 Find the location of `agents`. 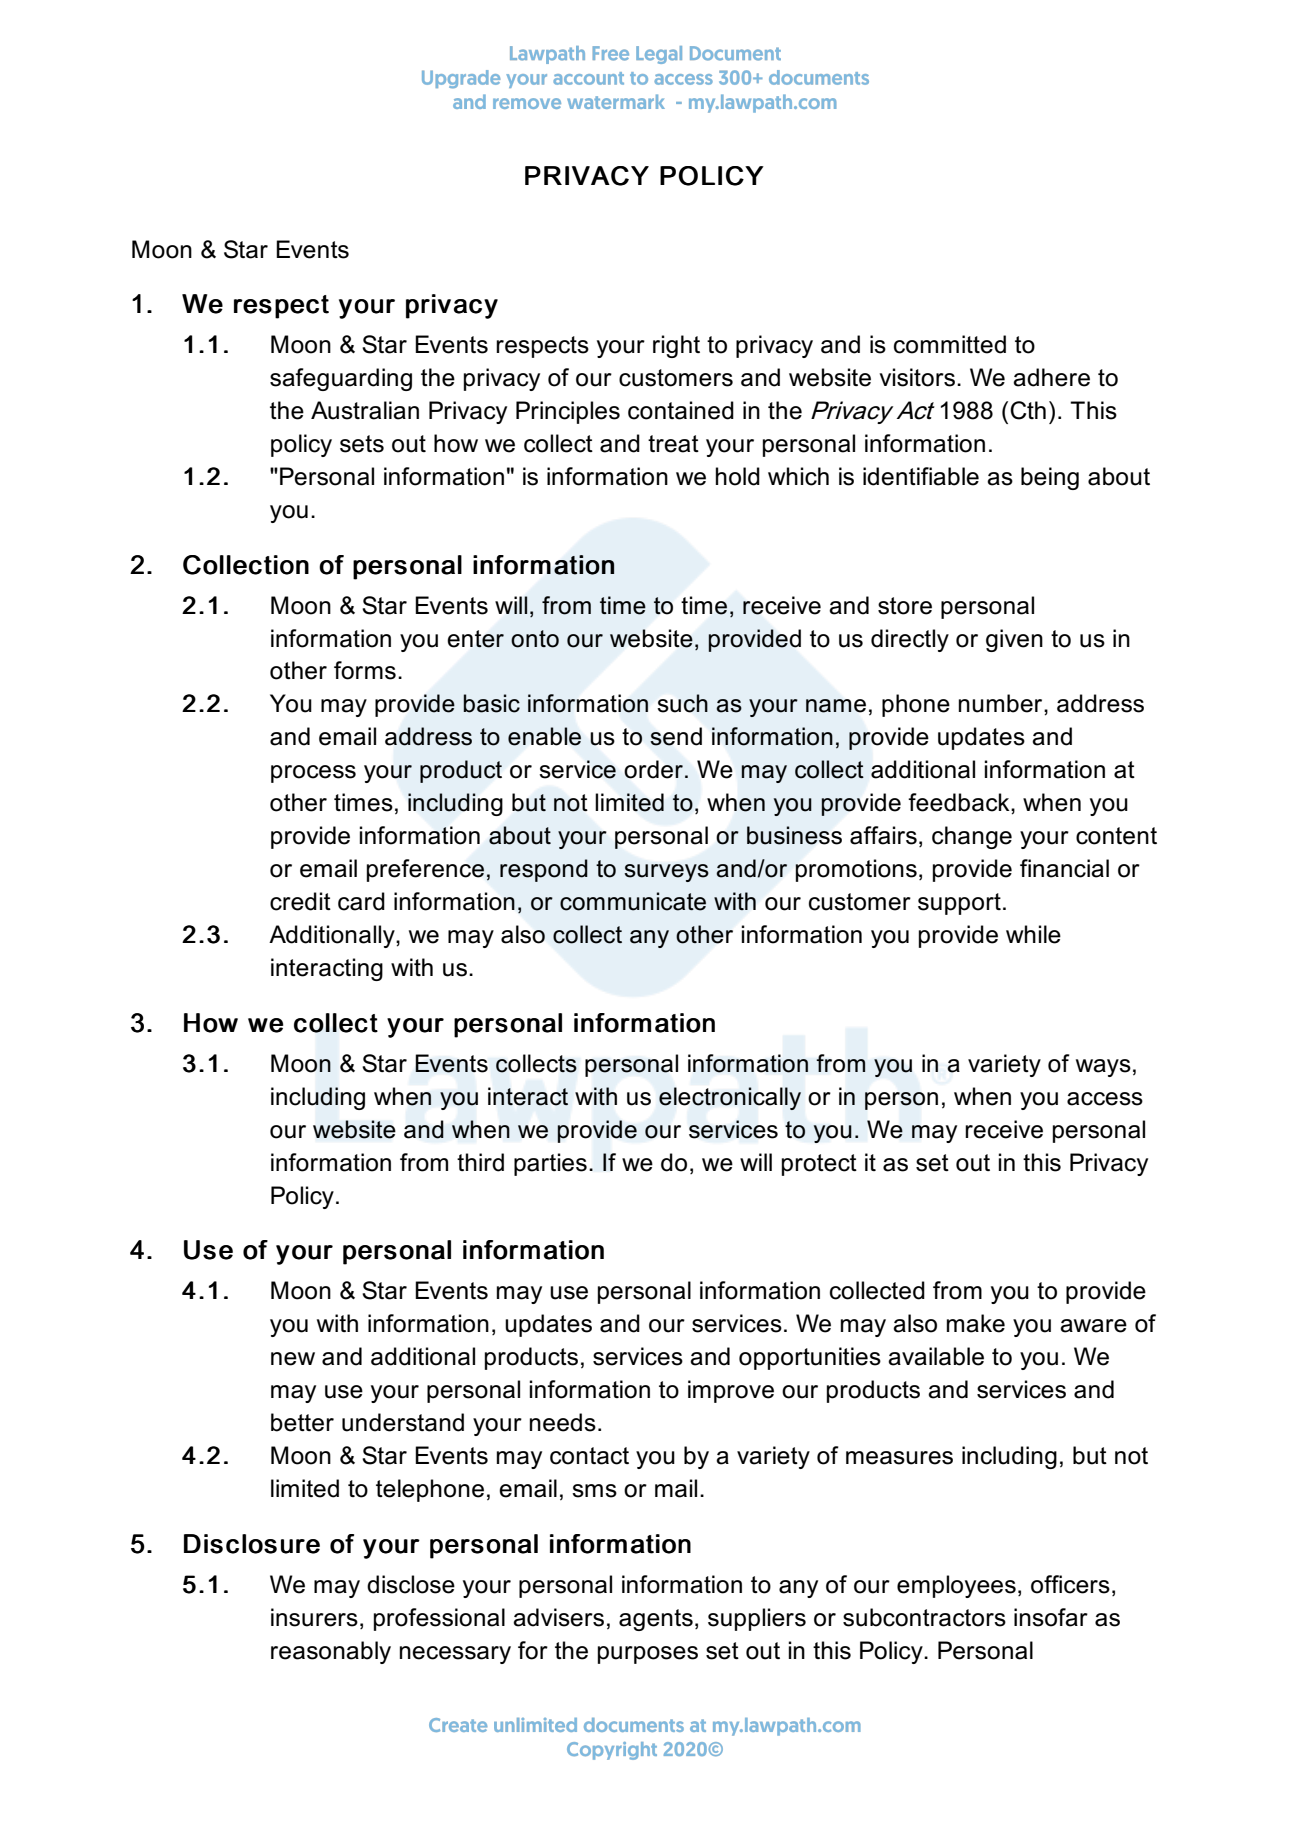

agents is located at coordinates (656, 1620).
